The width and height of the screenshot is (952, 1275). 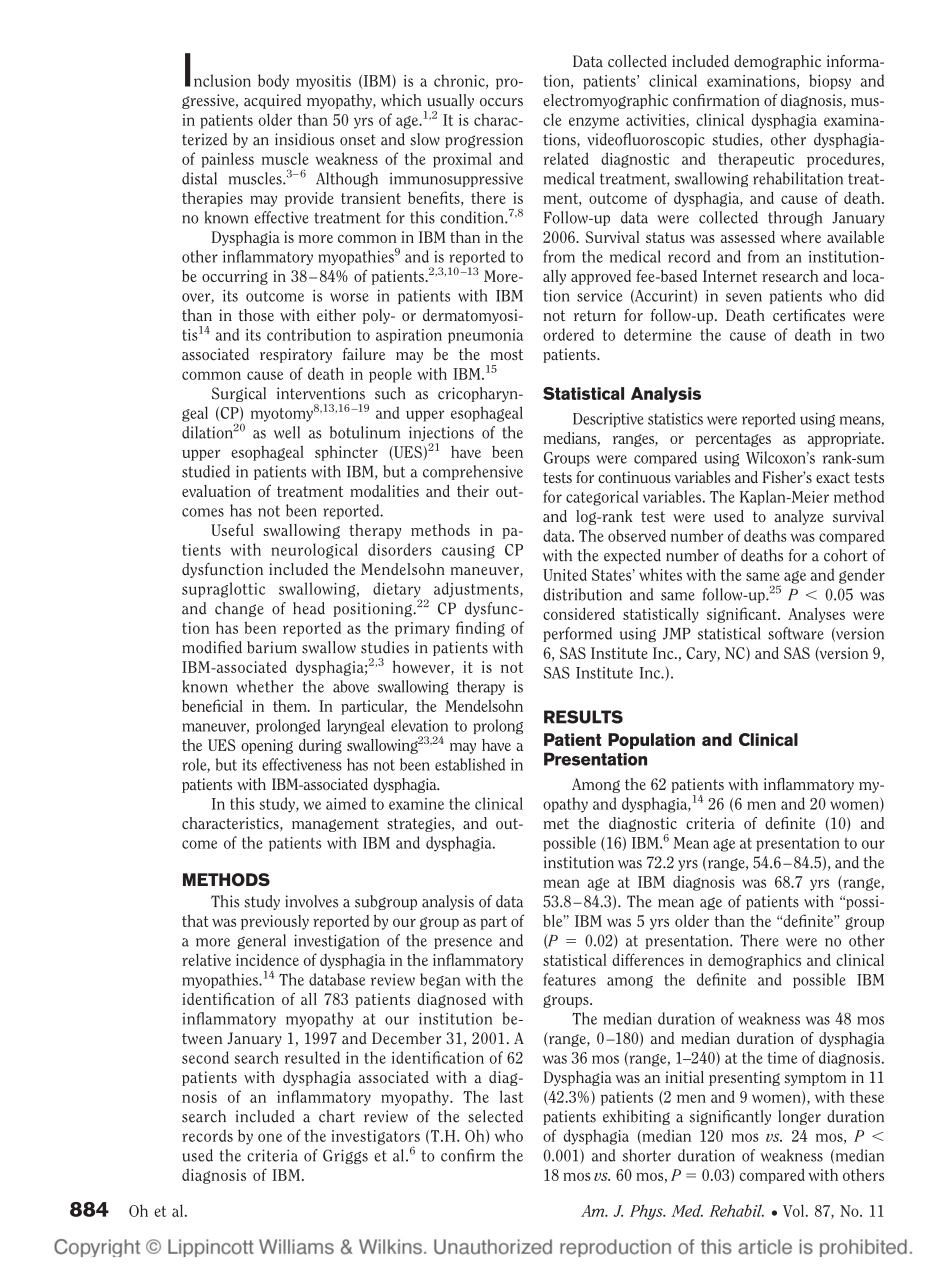 What do you see at coordinates (830, 82) in the screenshot?
I see `biopsy` at bounding box center [830, 82].
